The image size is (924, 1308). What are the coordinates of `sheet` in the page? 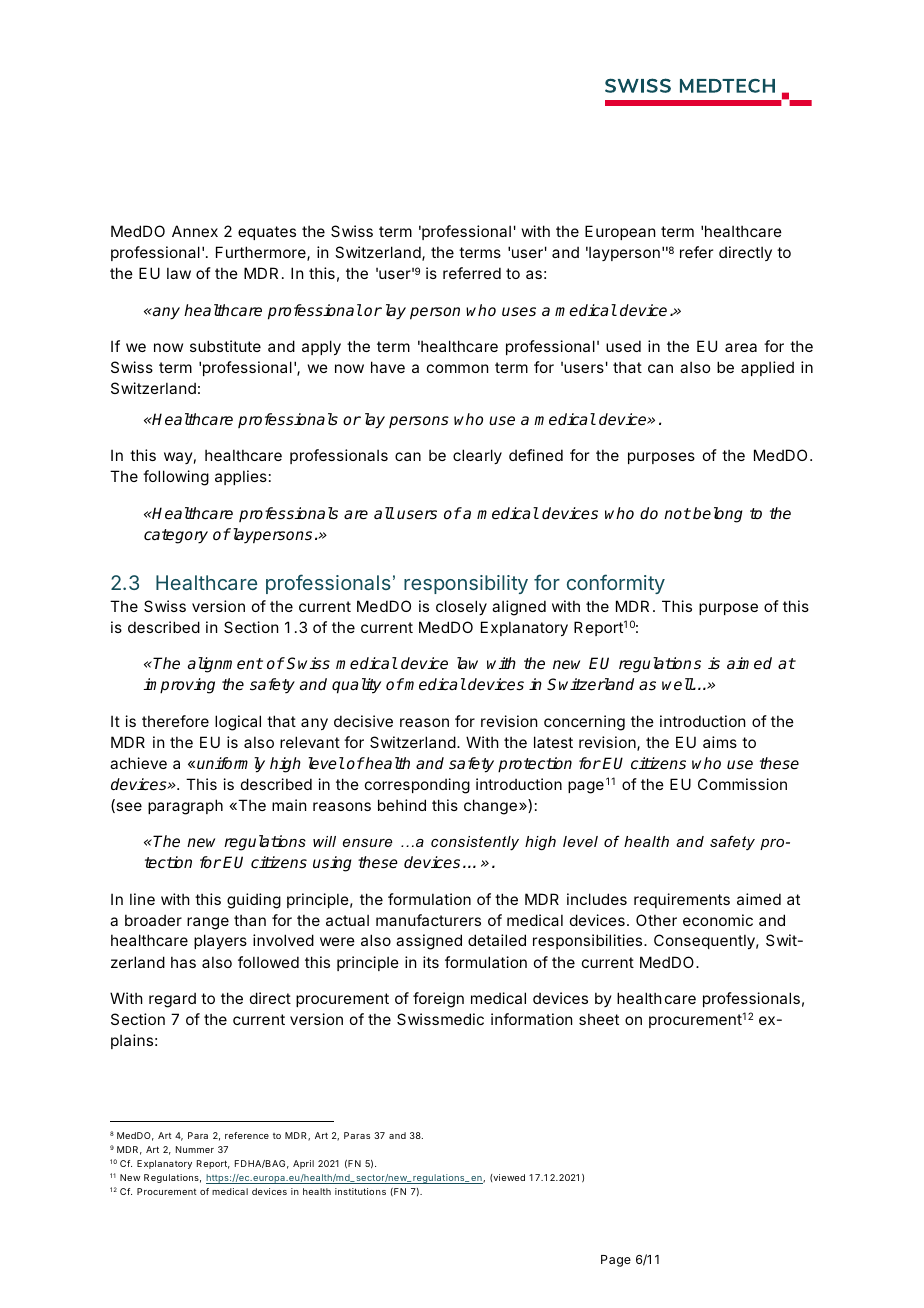 It's located at (599, 1019).
